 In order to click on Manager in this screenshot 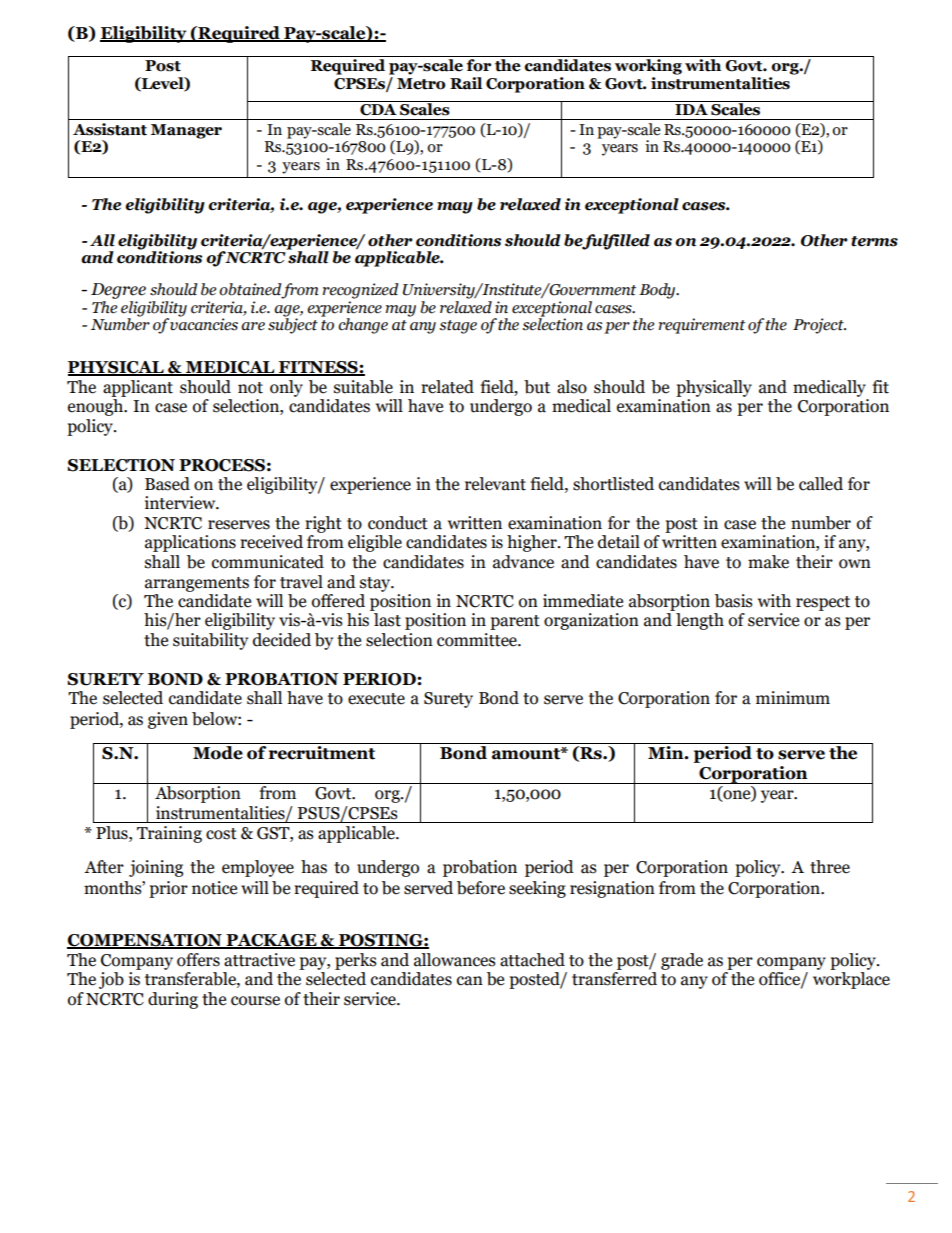, I will do `click(186, 131)`.
